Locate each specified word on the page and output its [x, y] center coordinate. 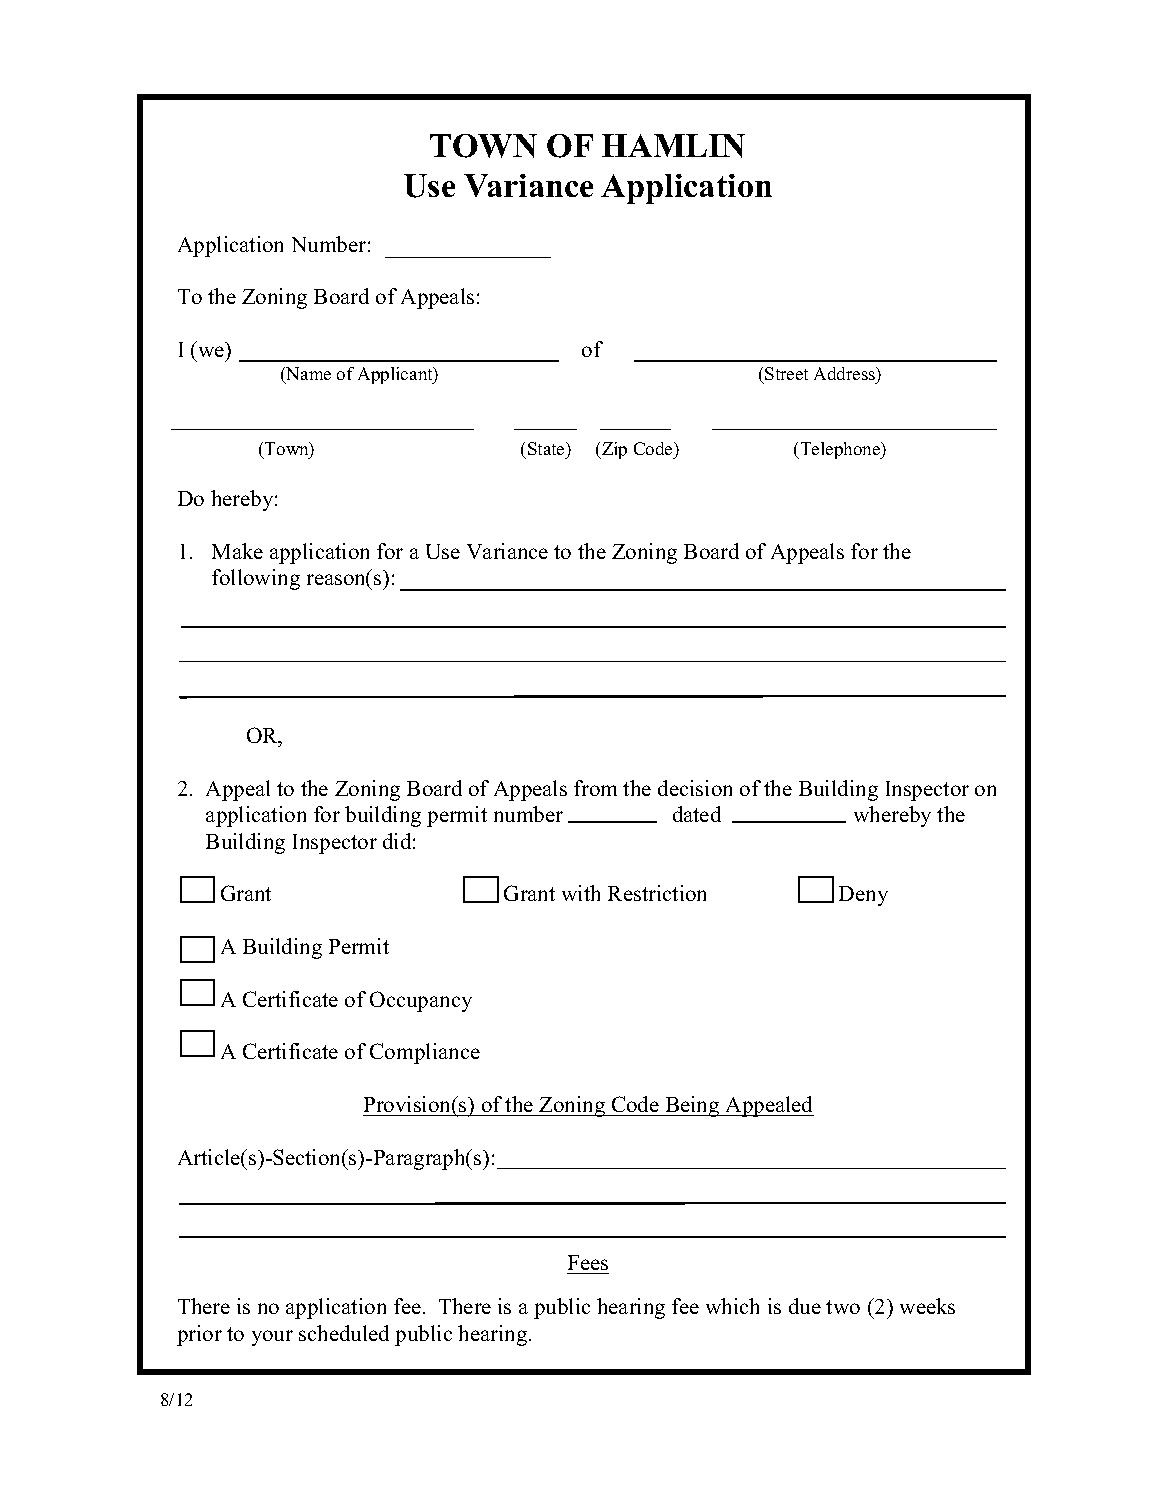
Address [846, 375]
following [256, 579]
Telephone [840, 450]
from [595, 788]
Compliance [425, 1053]
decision [695, 788]
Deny [863, 896]
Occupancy [421, 1001]
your [272, 1338]
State [547, 448]
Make [237, 551]
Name [307, 375]
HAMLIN [673, 146]
